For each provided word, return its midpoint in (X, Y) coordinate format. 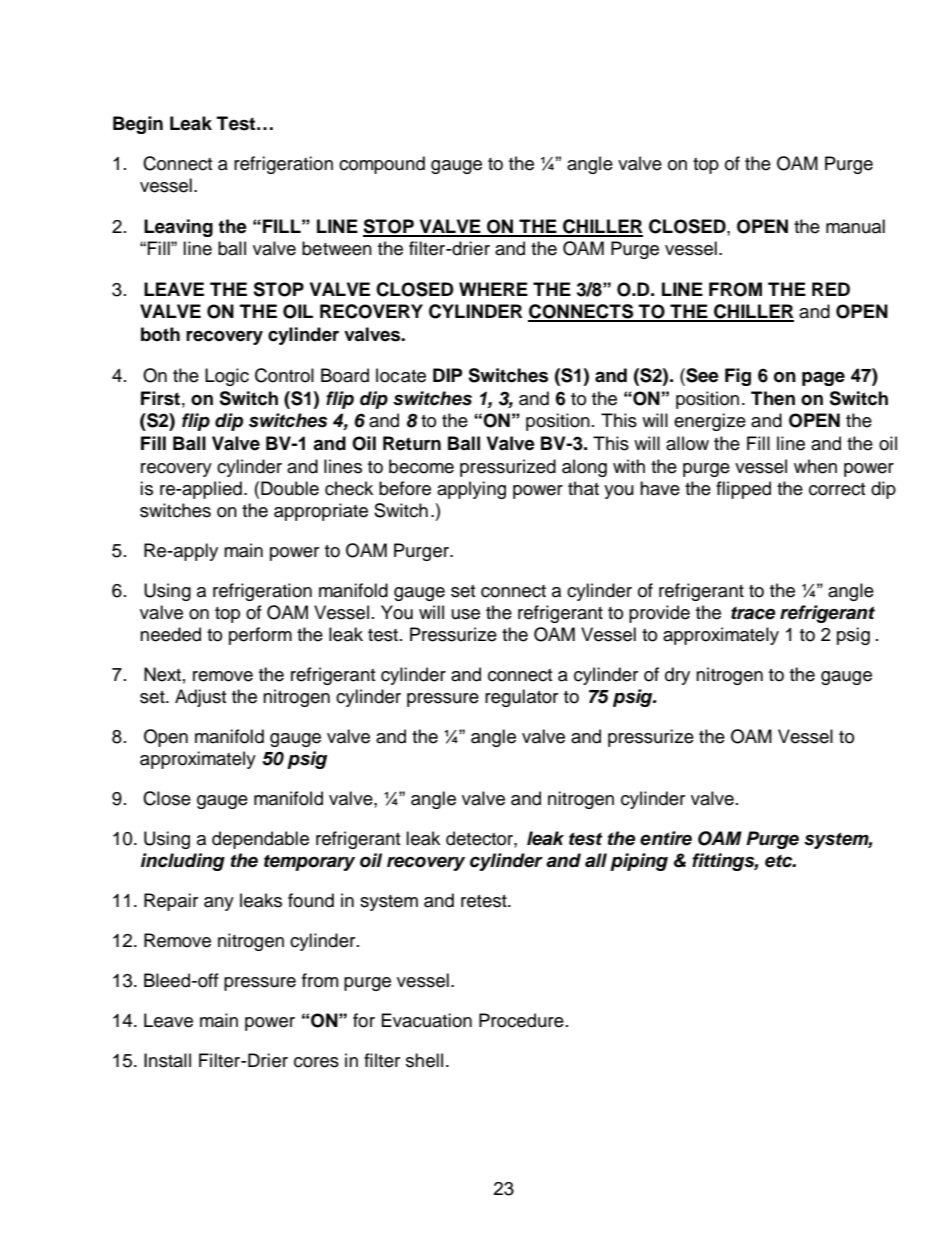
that (583, 488)
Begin (138, 125)
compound (382, 165)
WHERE (493, 289)
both (160, 334)
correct (837, 489)
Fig (738, 377)
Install (167, 1060)
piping (639, 862)
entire (666, 838)
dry (677, 676)
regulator (521, 698)
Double (290, 488)
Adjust (200, 698)
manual (855, 226)
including (183, 862)
